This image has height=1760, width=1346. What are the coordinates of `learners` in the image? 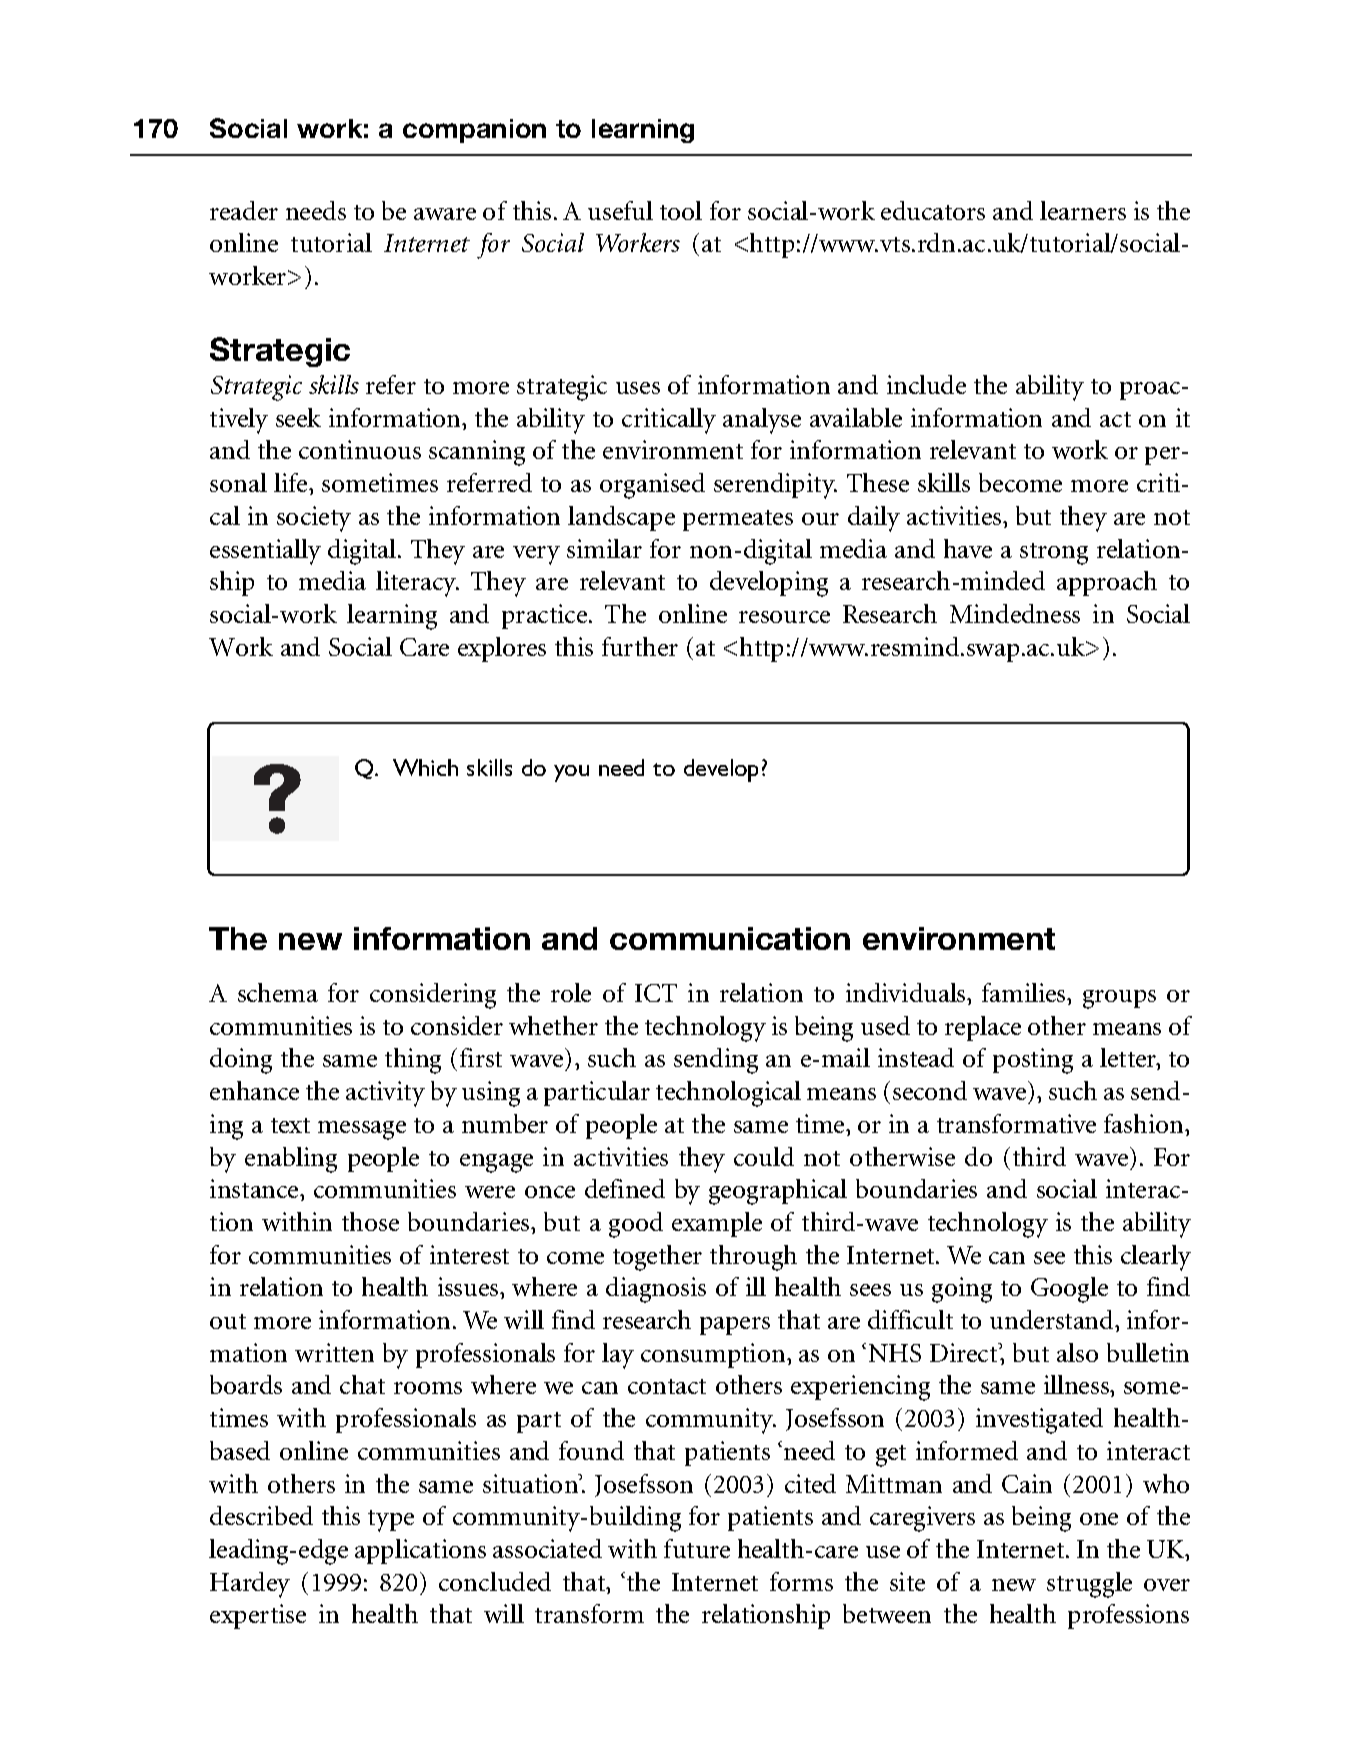 It's located at (1083, 210).
